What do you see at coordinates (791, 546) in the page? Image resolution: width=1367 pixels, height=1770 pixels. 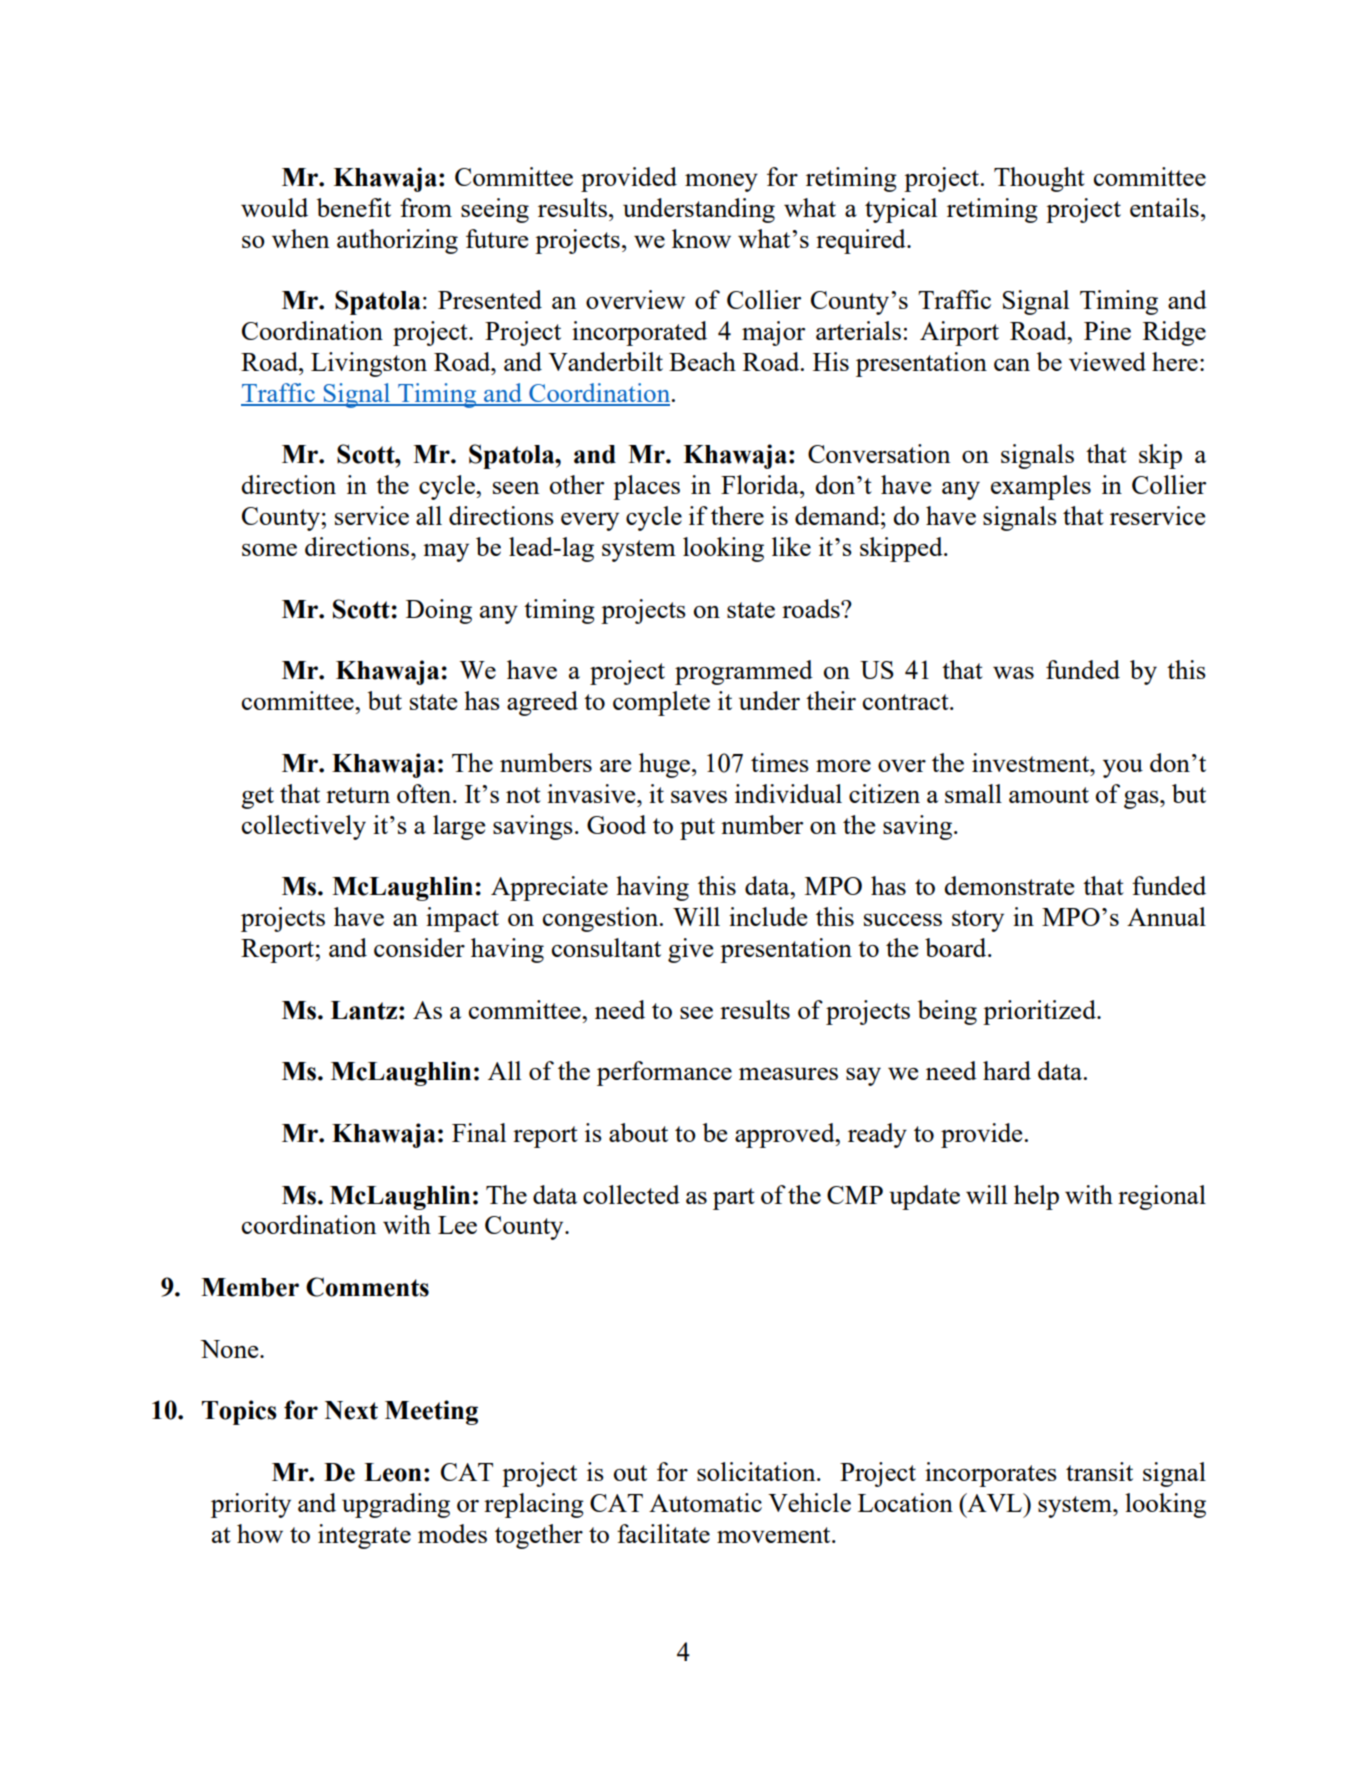 I see `like` at bounding box center [791, 546].
